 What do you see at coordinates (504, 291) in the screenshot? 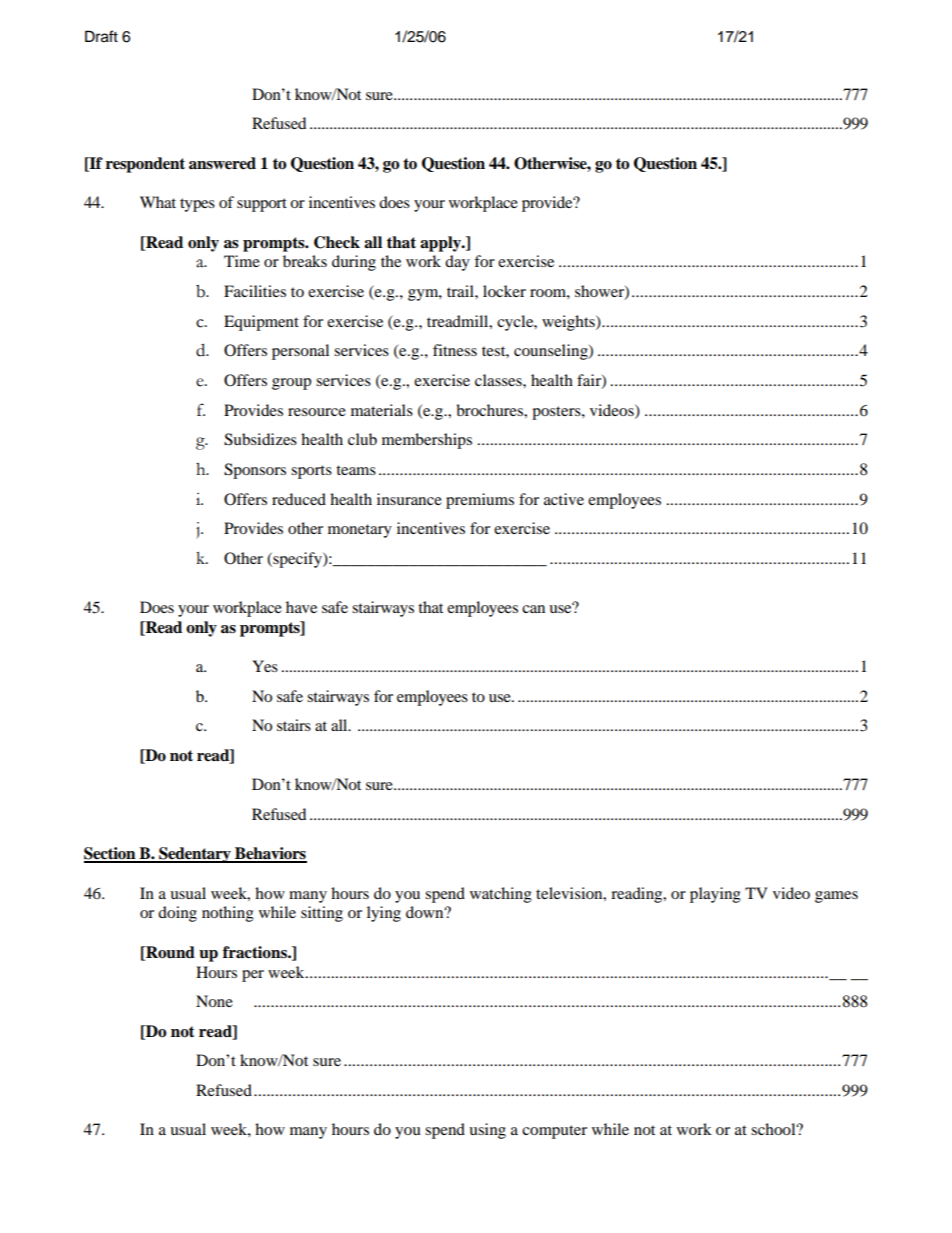
I see `locker` at bounding box center [504, 291].
